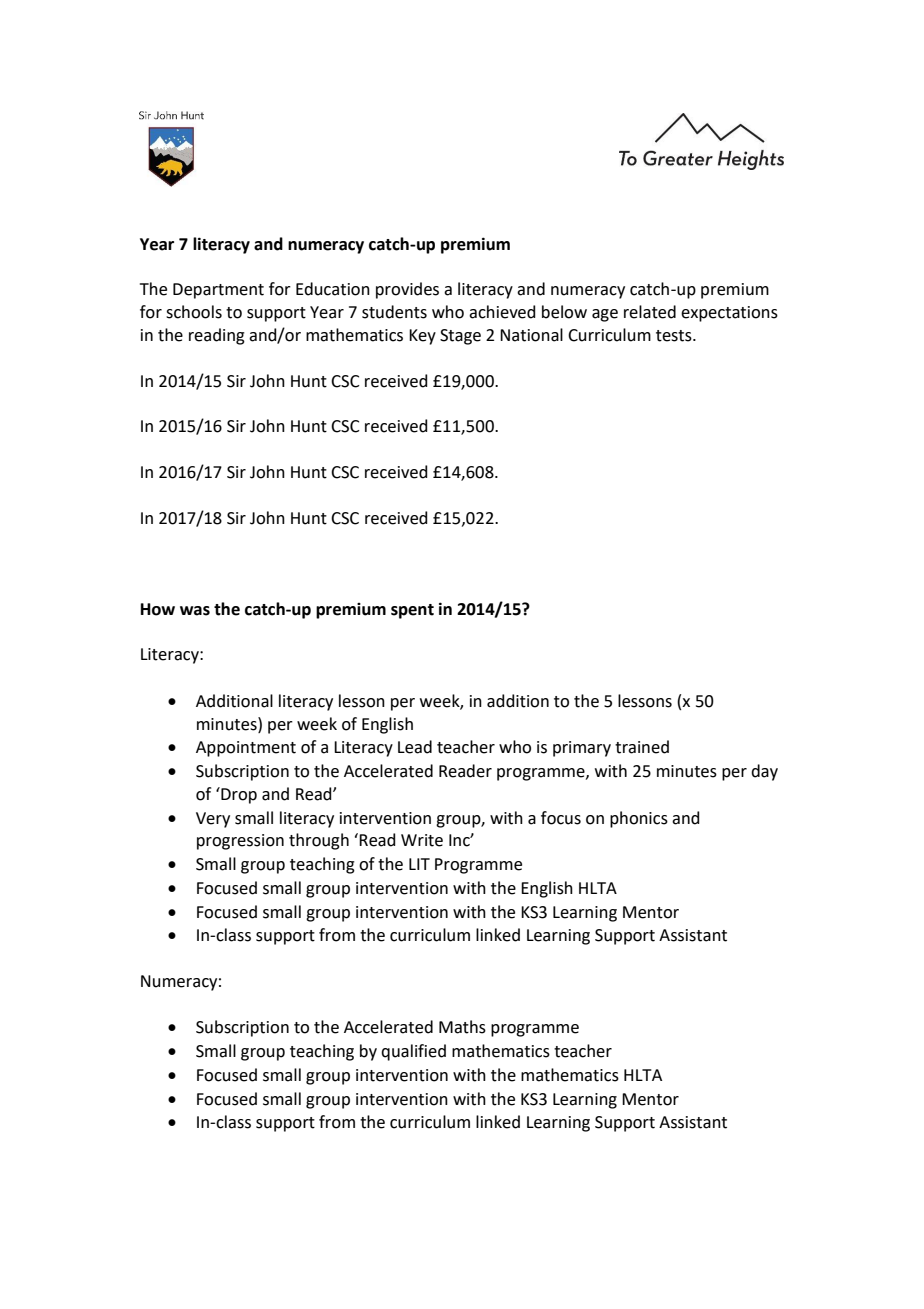 The width and height of the image is (924, 1309). I want to click on Write, so click(422, 840).
